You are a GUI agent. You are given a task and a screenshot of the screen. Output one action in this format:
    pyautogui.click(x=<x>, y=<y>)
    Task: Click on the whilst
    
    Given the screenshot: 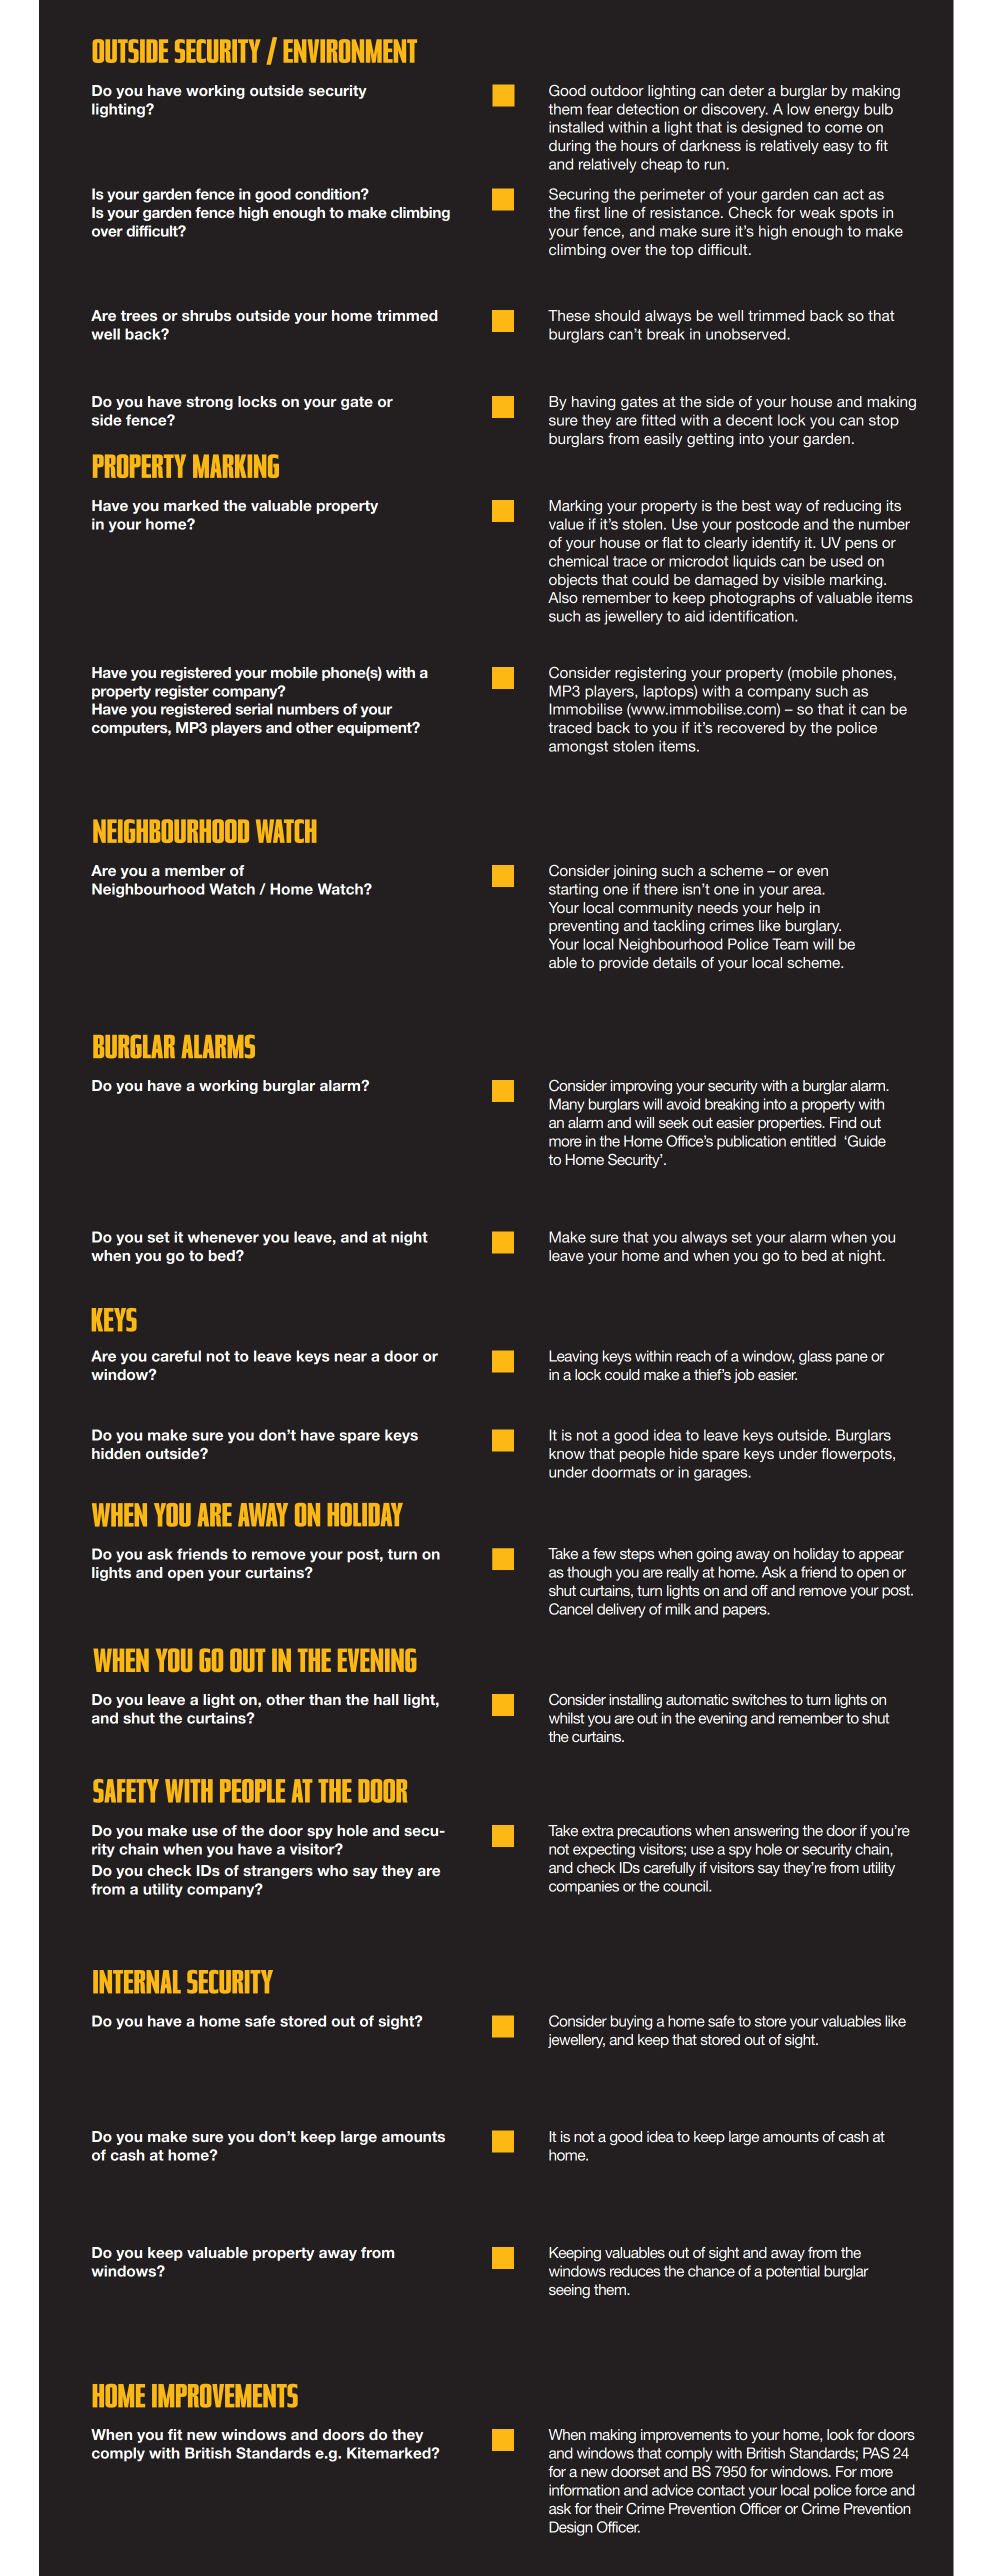 What is the action you would take?
    pyautogui.click(x=566, y=1718)
